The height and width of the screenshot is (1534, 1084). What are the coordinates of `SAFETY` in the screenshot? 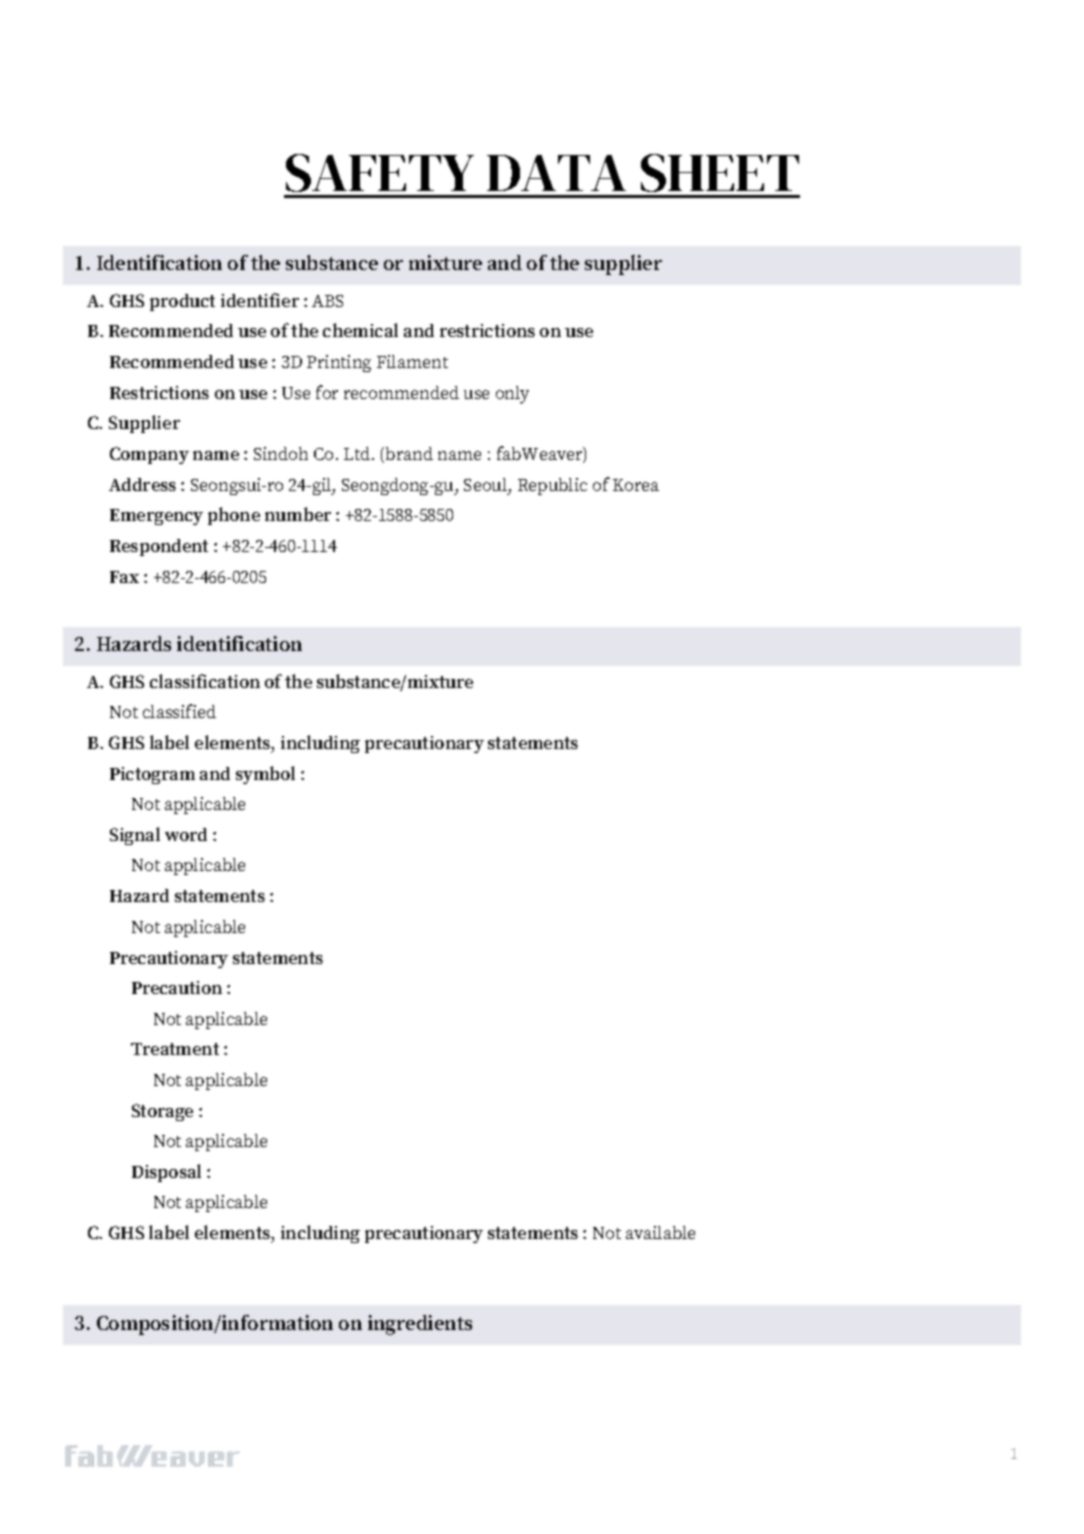 It's located at (380, 173).
